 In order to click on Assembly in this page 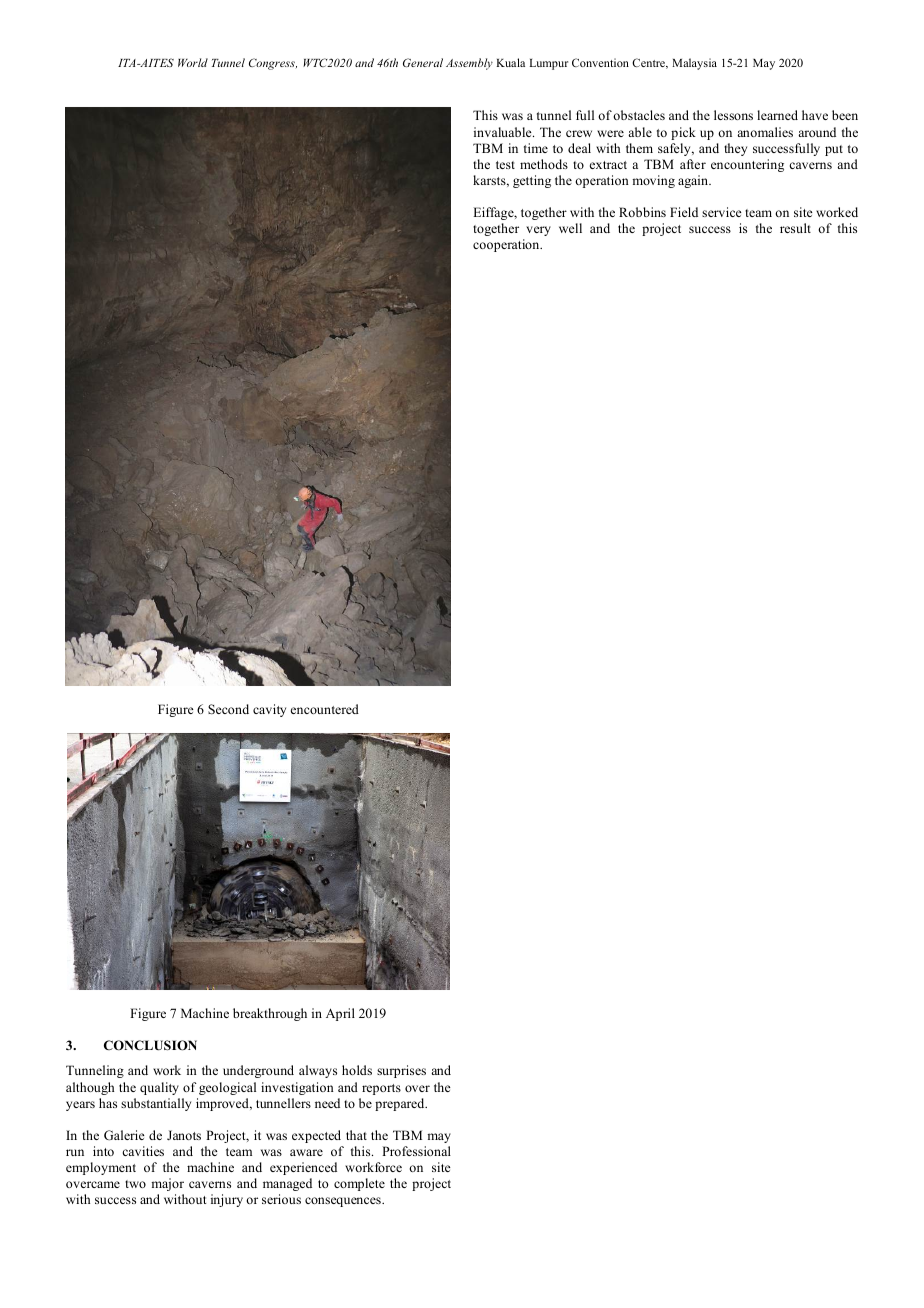, I will do `click(469, 64)`.
